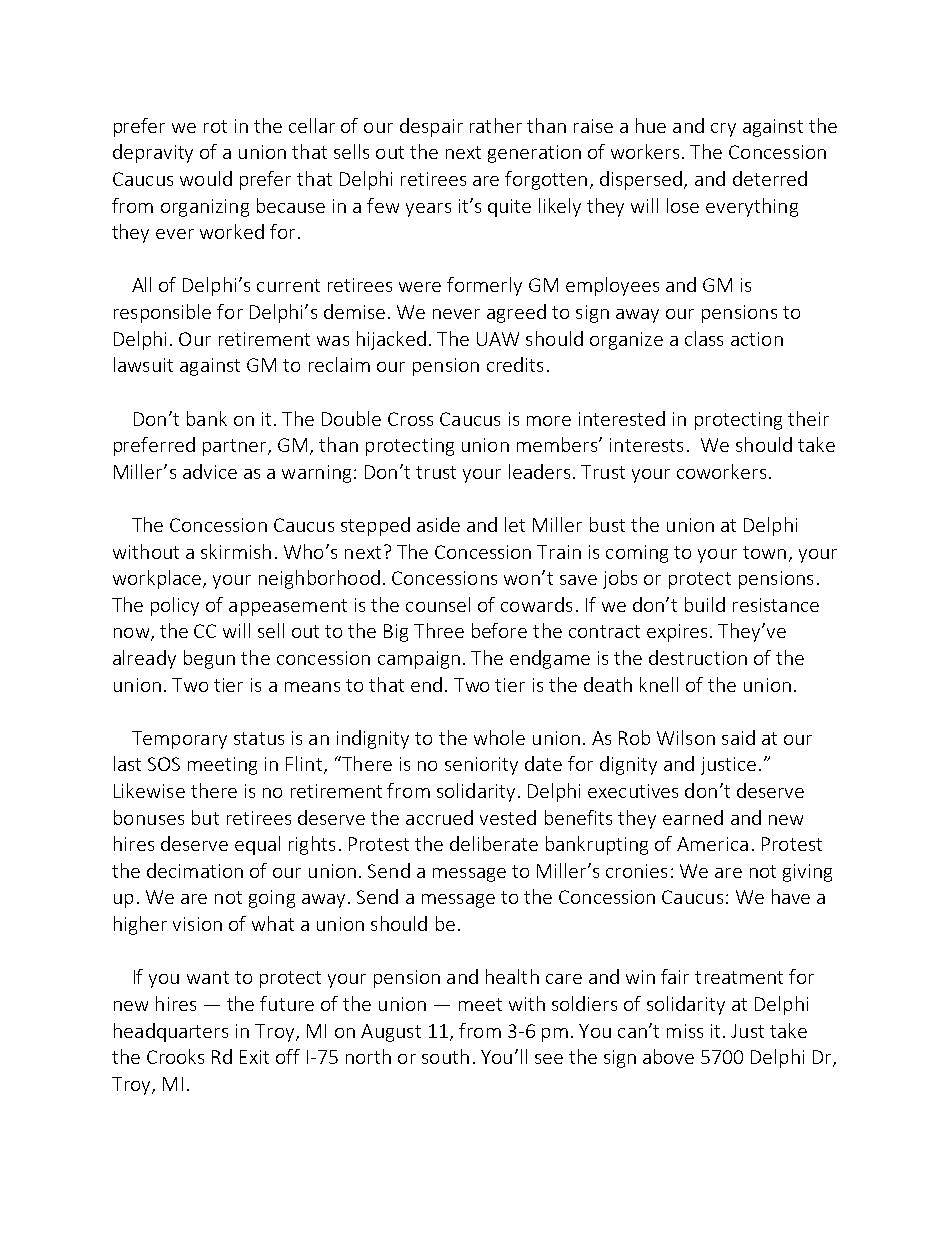 This page has height=1233, width=952. What do you see at coordinates (494, 843) in the page?
I see `deliberate` at bounding box center [494, 843].
